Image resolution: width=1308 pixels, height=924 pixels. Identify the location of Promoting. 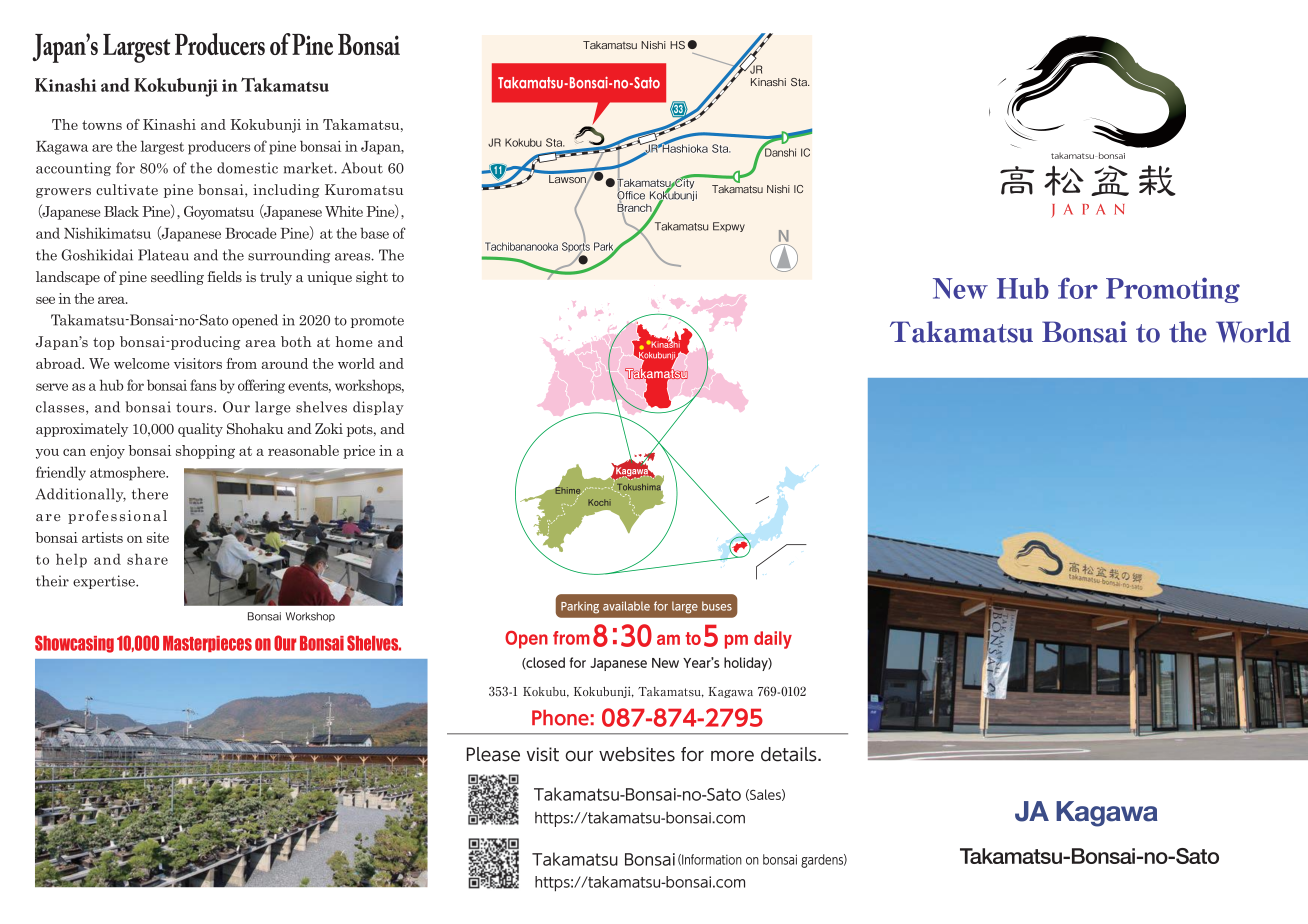
(1173, 290).
